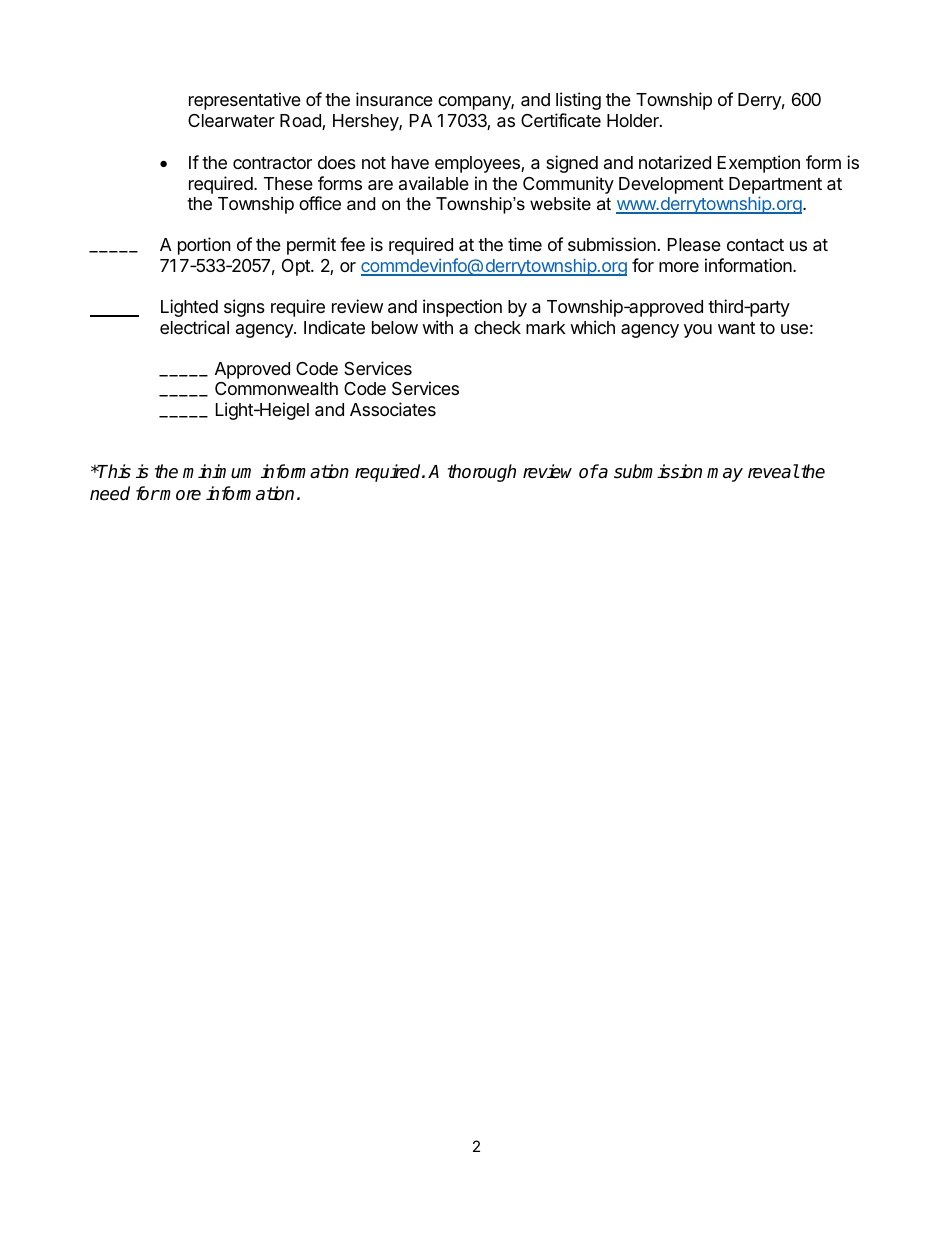 The height and width of the page is (1233, 952). I want to click on insurance, so click(394, 99).
